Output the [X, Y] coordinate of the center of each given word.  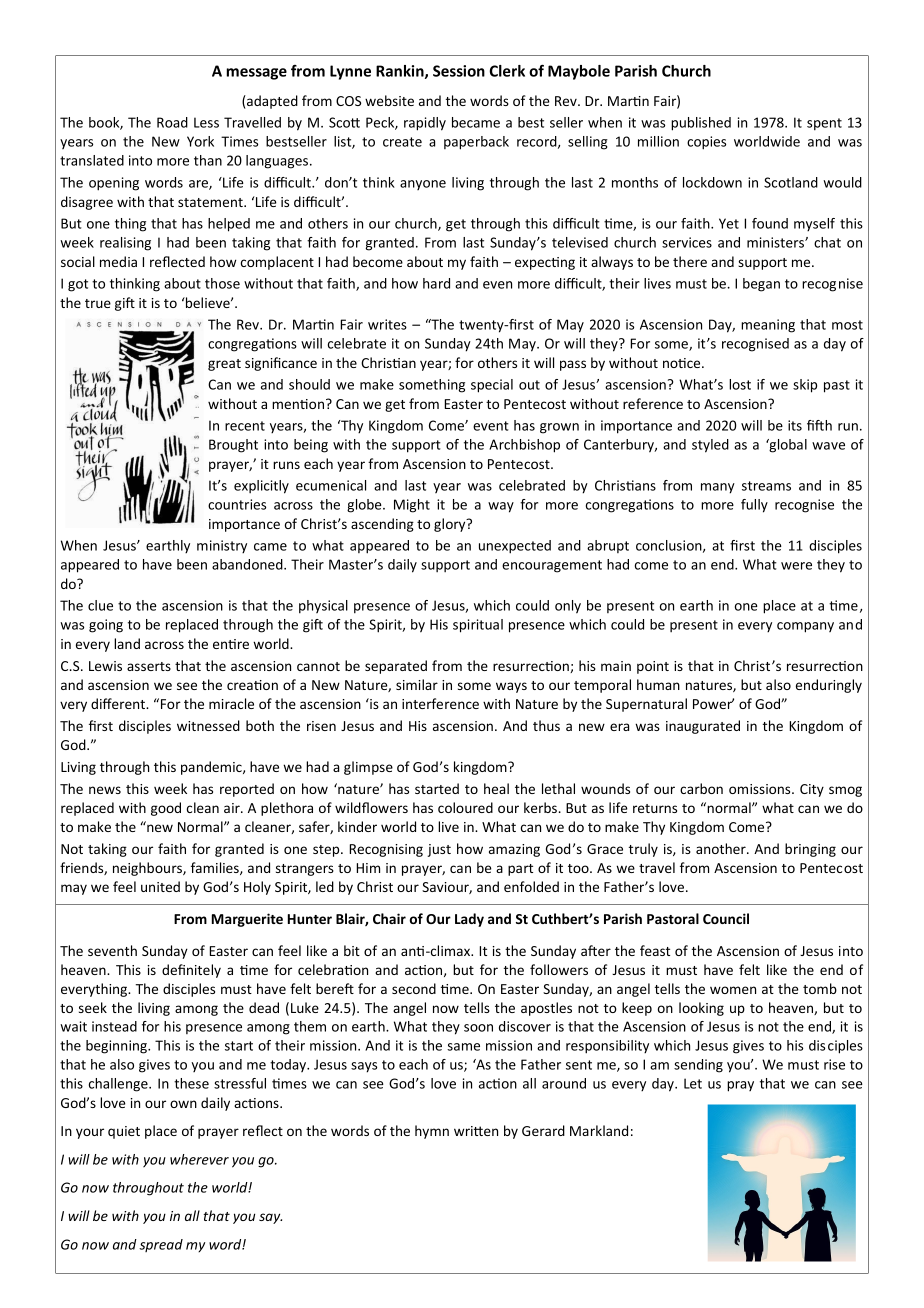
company [805, 627]
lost [740, 384]
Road [172, 122]
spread [161, 1245]
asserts [149, 666]
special [492, 386]
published [701, 124]
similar [417, 684]
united [160, 886]
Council [726, 918]
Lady [469, 920]
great [224, 365]
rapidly [425, 124]
